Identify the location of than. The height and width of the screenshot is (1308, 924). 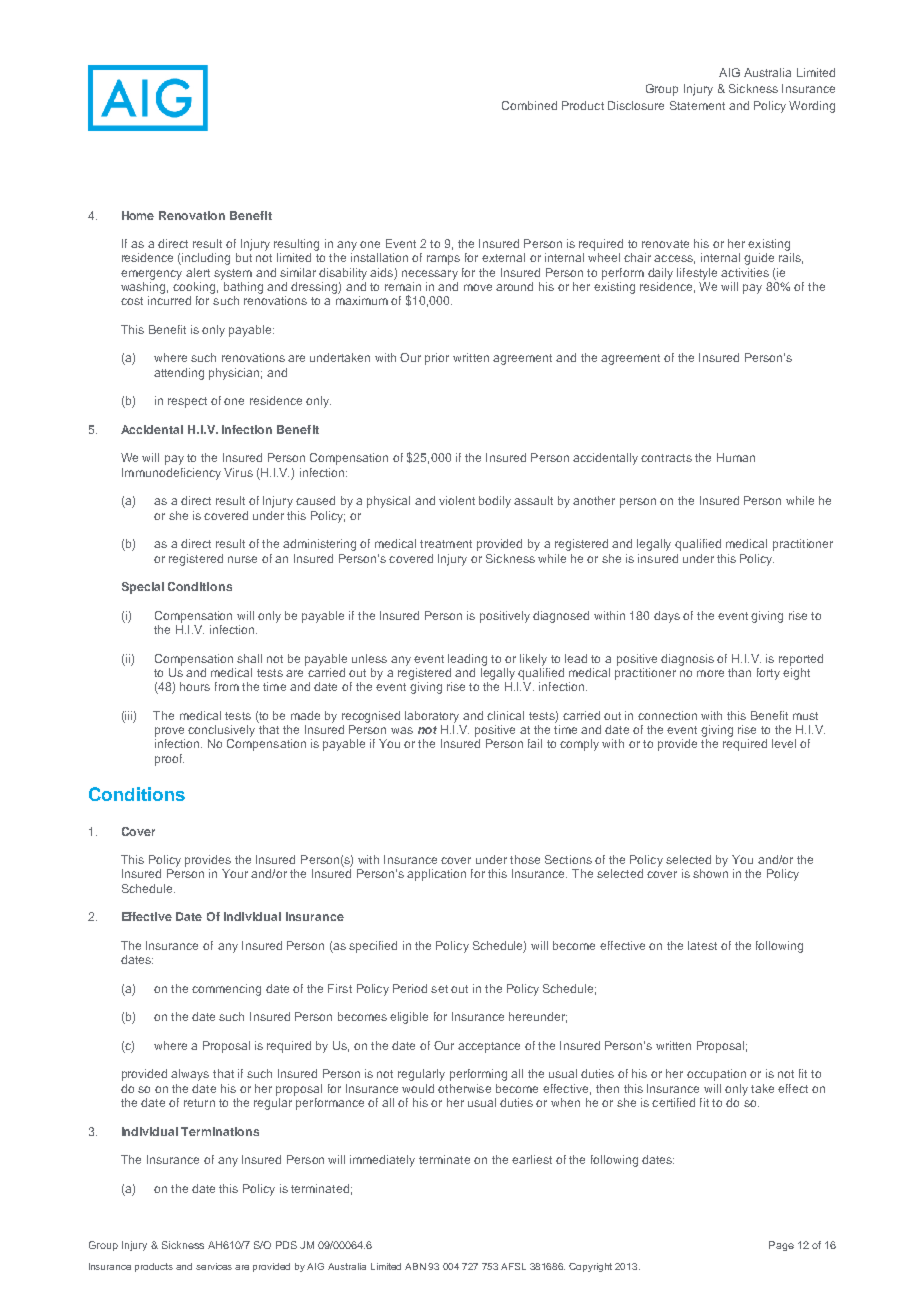
(739, 672).
